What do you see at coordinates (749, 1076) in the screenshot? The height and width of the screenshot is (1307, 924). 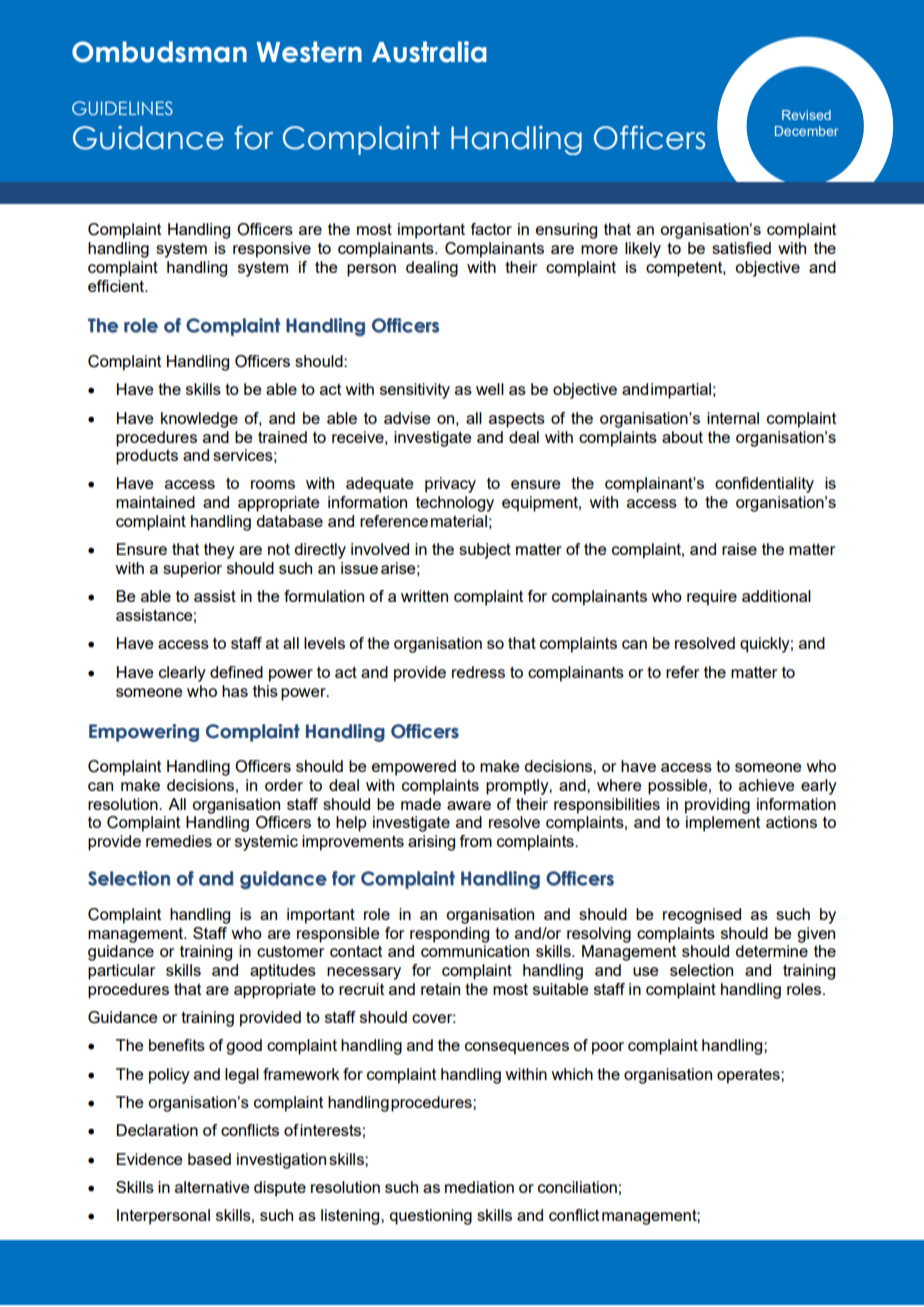 I see `operates` at bounding box center [749, 1076].
